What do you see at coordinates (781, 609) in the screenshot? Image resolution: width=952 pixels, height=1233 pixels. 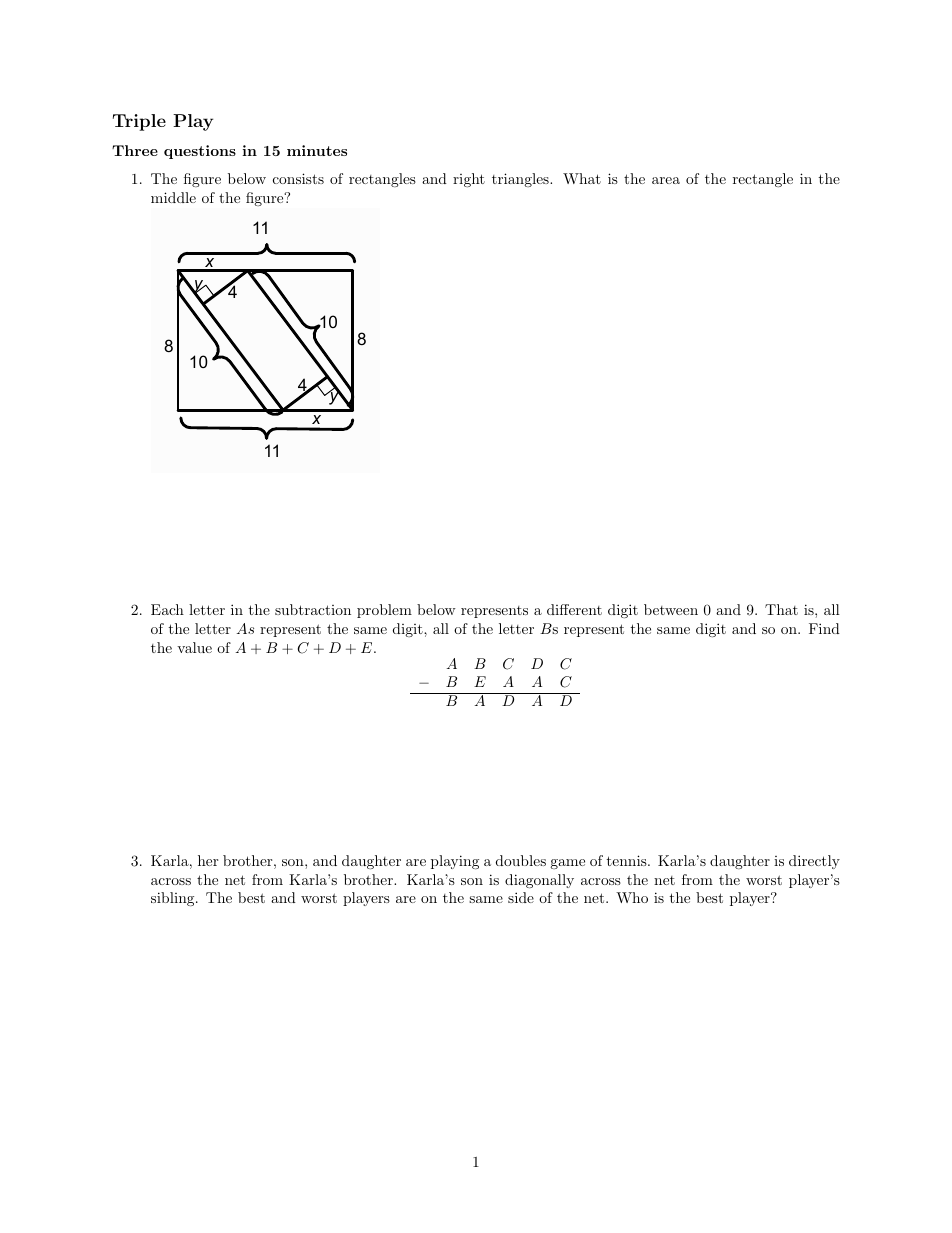 I see `That` at bounding box center [781, 609].
